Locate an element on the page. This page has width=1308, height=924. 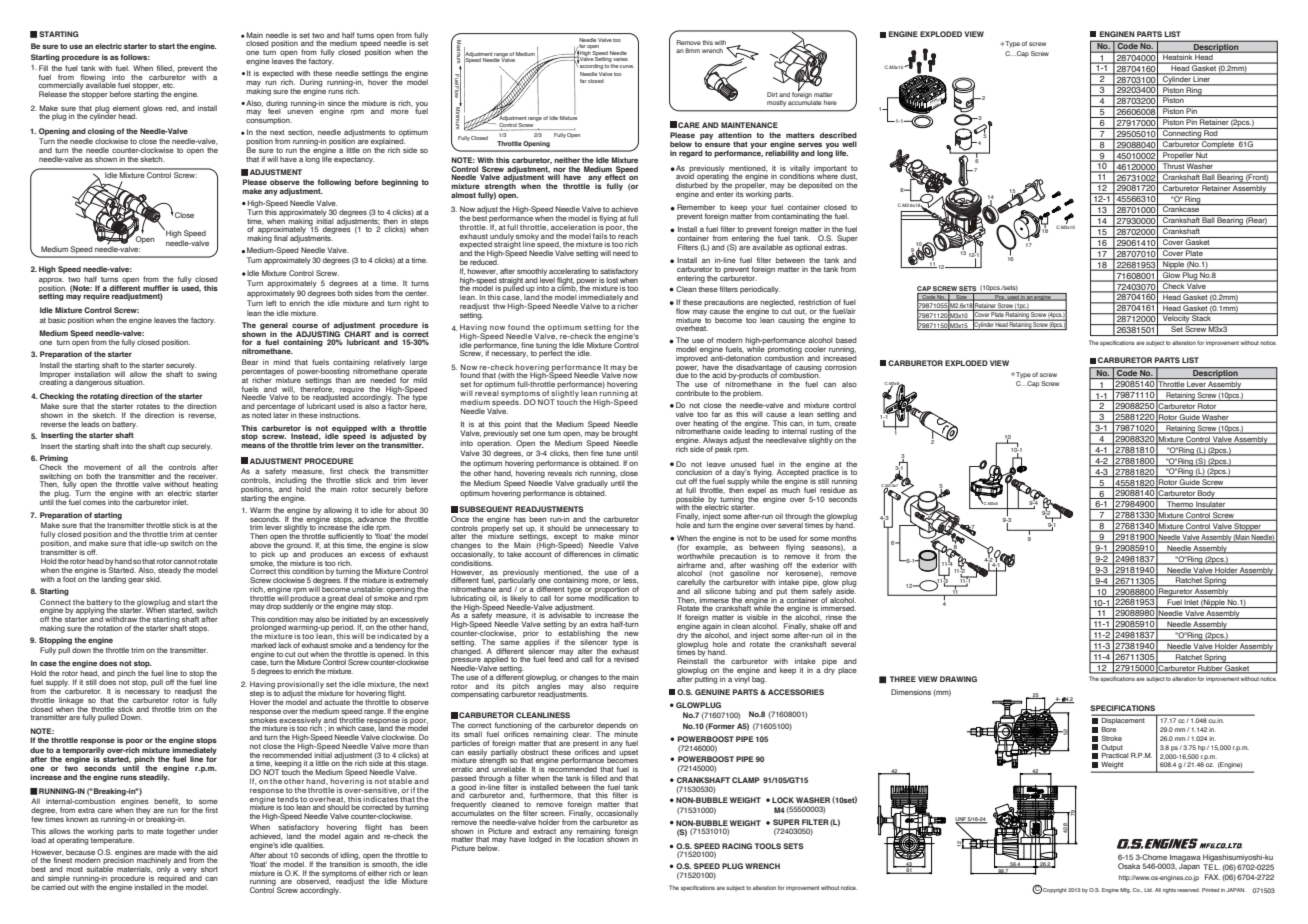
Osaka is located at coordinates (1129, 866).
